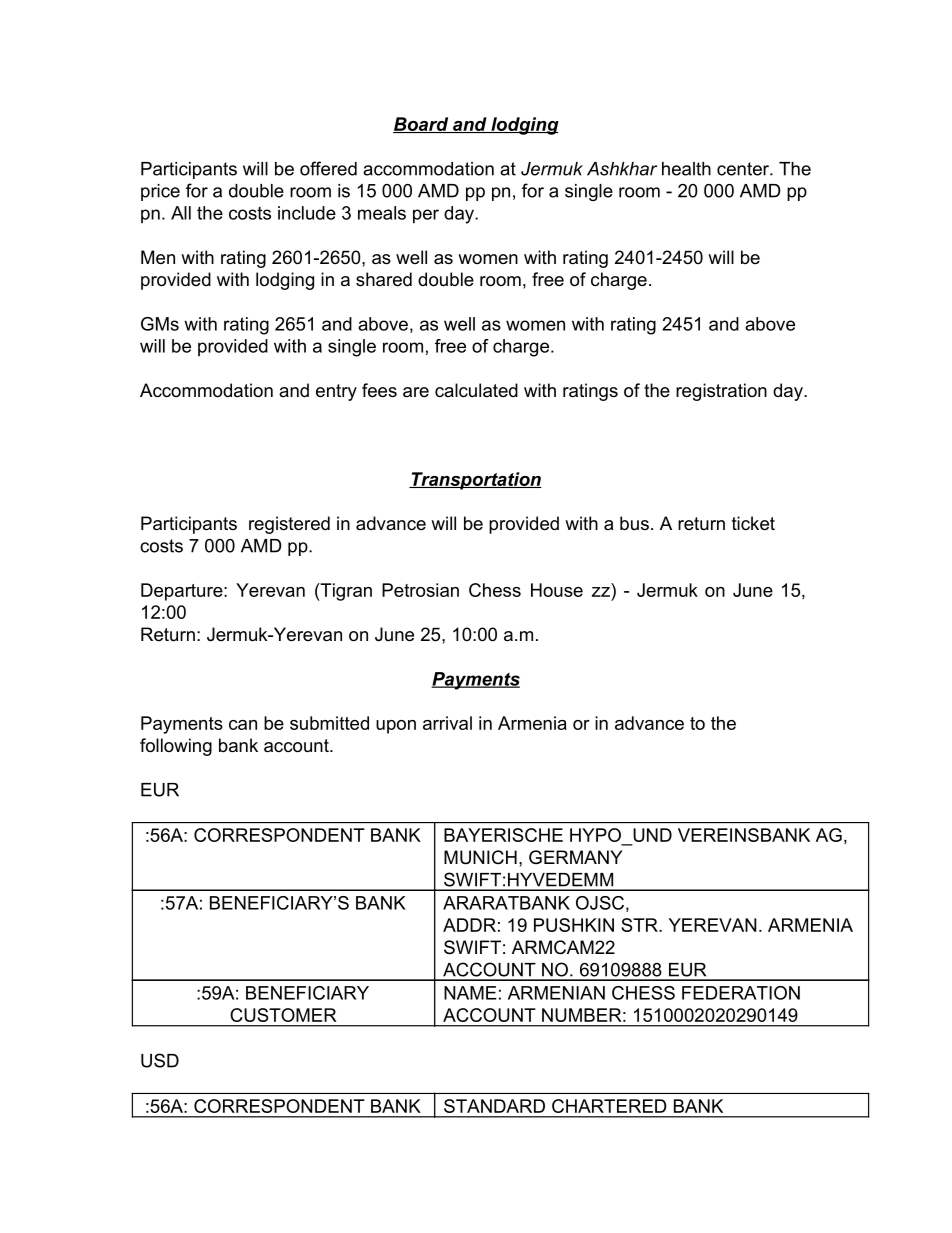 Image resolution: width=952 pixels, height=1233 pixels. Describe the element at coordinates (160, 1060) in the document. I see `USD` at that location.
